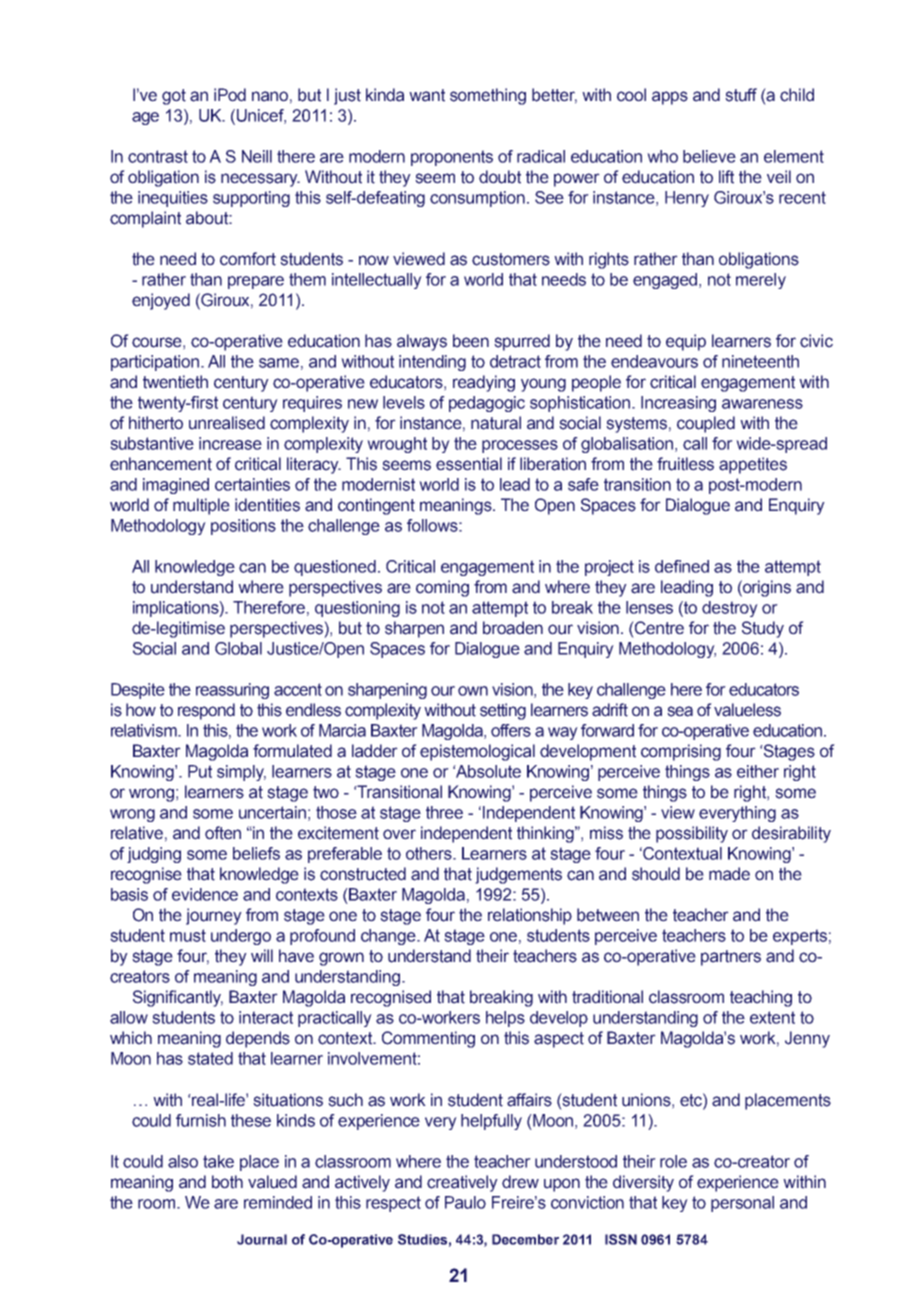  I want to click on Paulo, so click(465, 1202).
